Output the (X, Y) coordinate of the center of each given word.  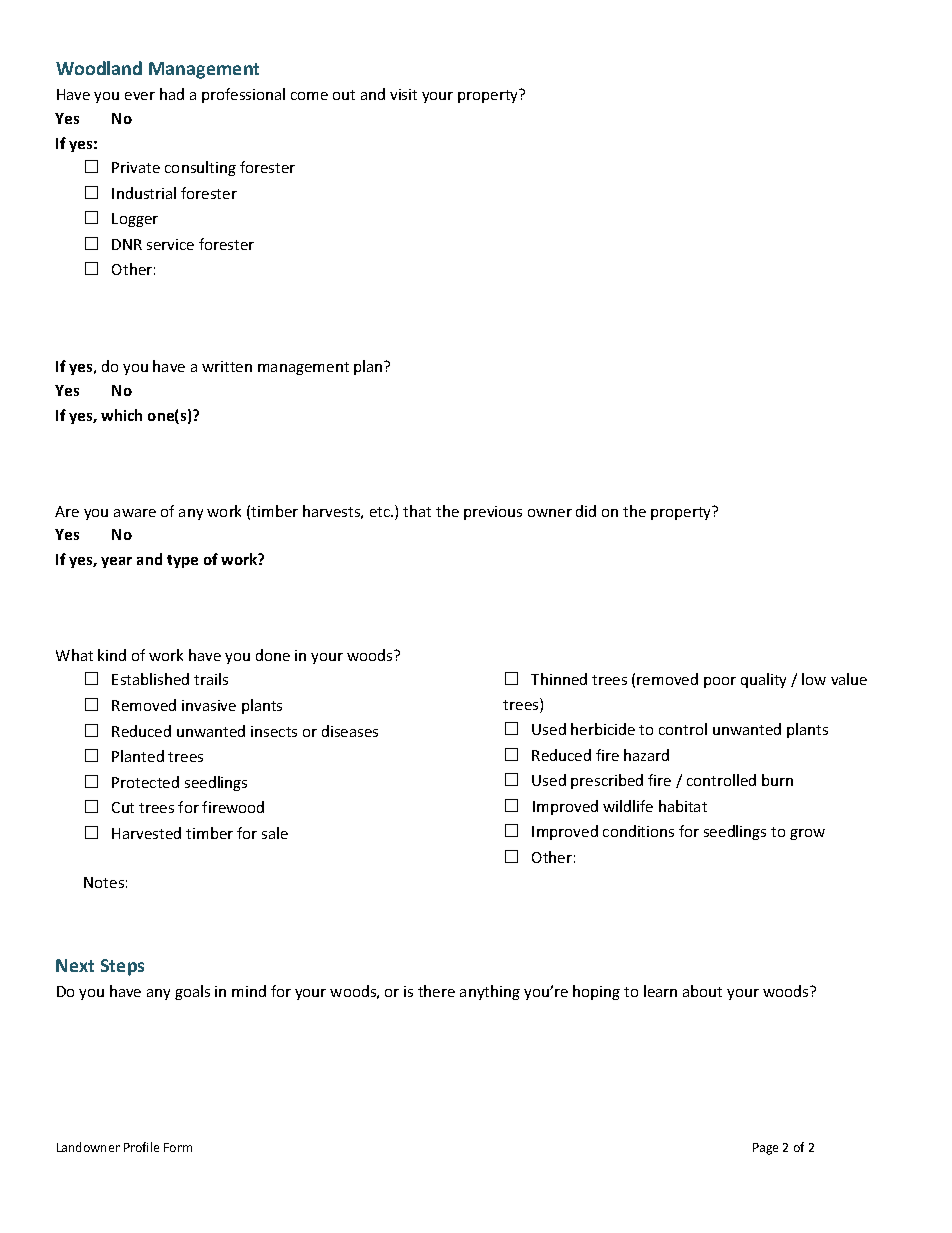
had (172, 94)
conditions (638, 831)
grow (807, 834)
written (227, 366)
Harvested (146, 833)
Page (765, 1149)
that (417, 511)
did (586, 511)
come (309, 96)
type (182, 561)
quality (763, 680)
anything (490, 992)
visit (403, 94)
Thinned (559, 679)
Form (178, 1147)
